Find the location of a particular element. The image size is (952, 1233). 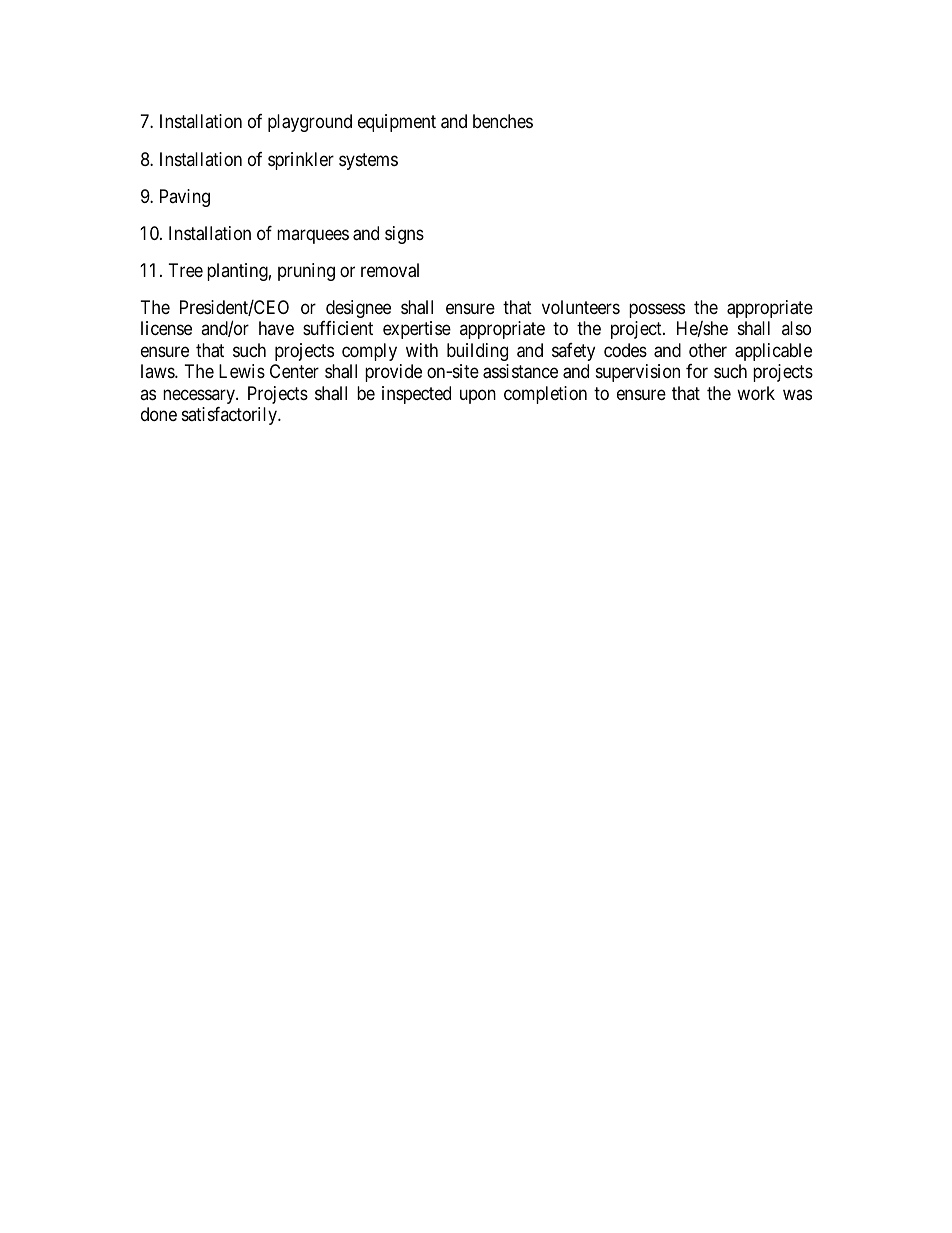

benches is located at coordinates (503, 121).
